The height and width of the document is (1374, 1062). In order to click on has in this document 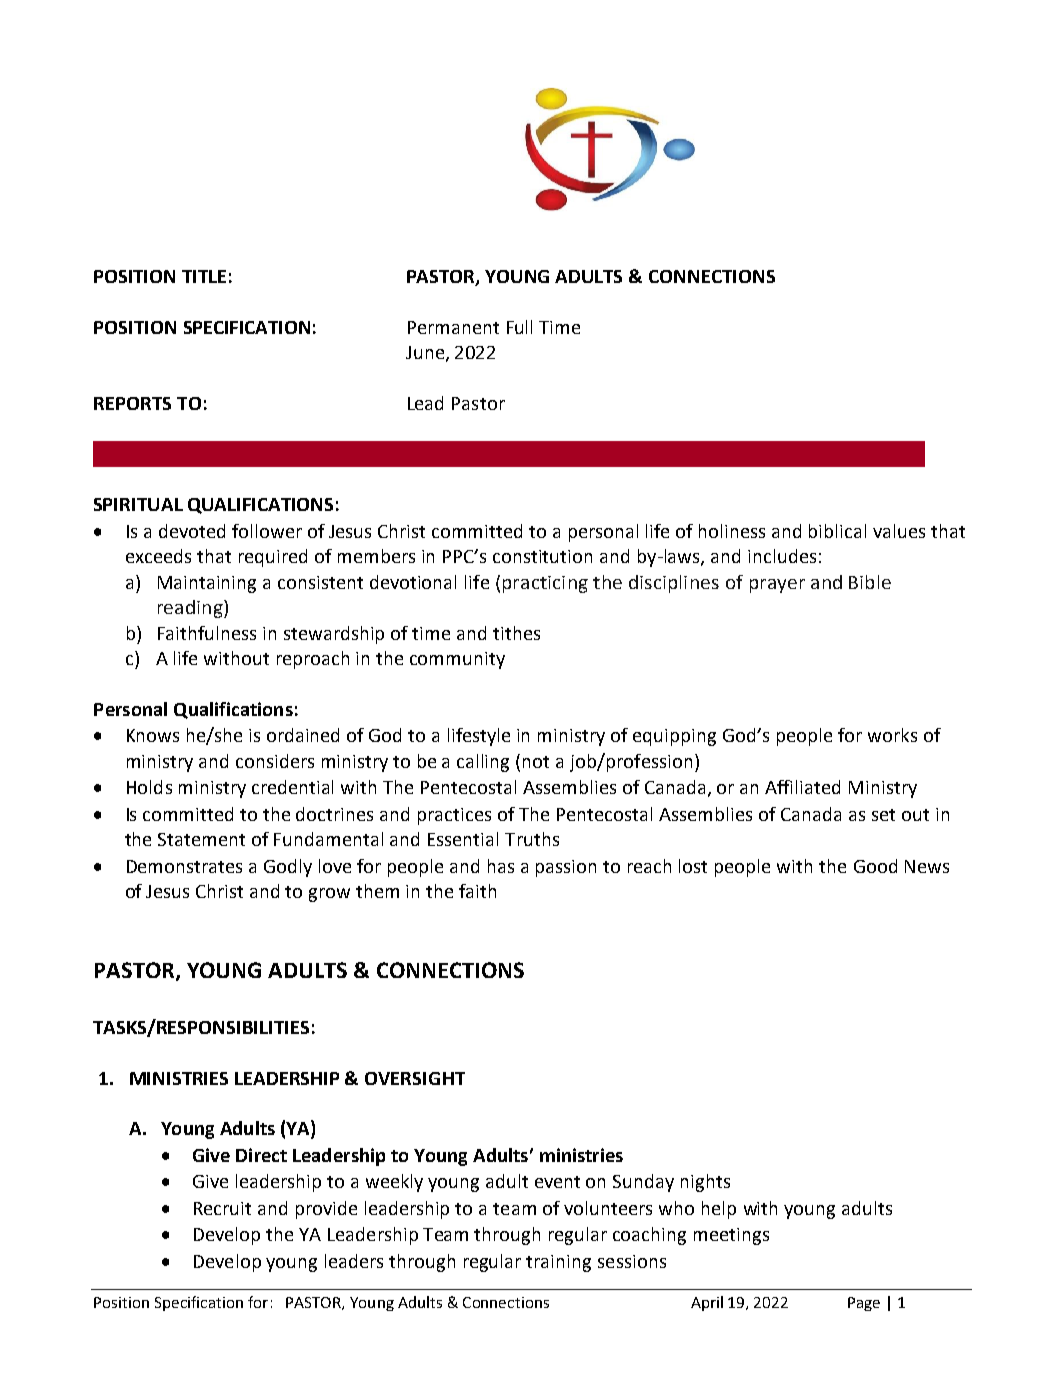, I will do `click(501, 866)`.
